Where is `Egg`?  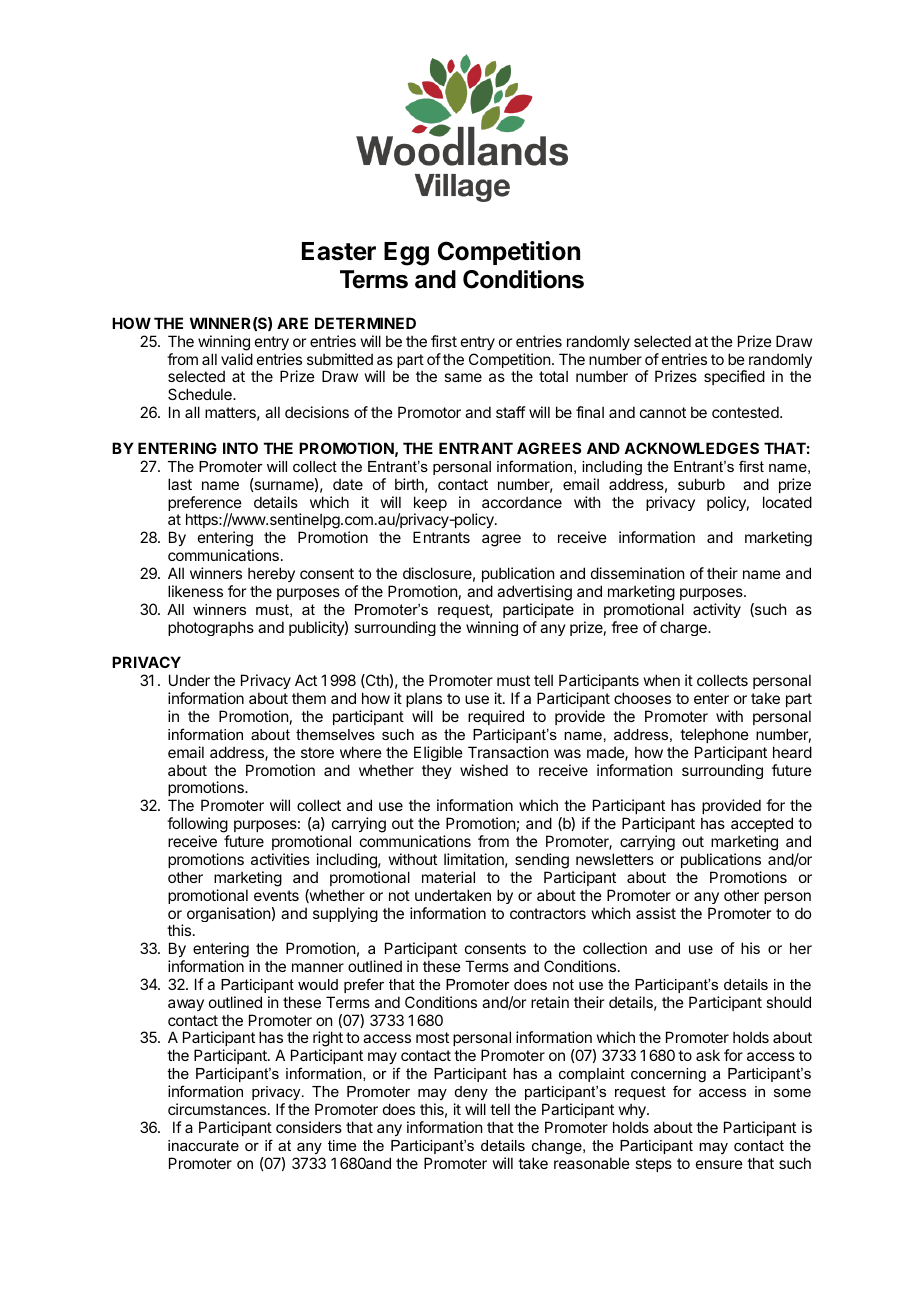
Egg is located at coordinates (406, 254).
